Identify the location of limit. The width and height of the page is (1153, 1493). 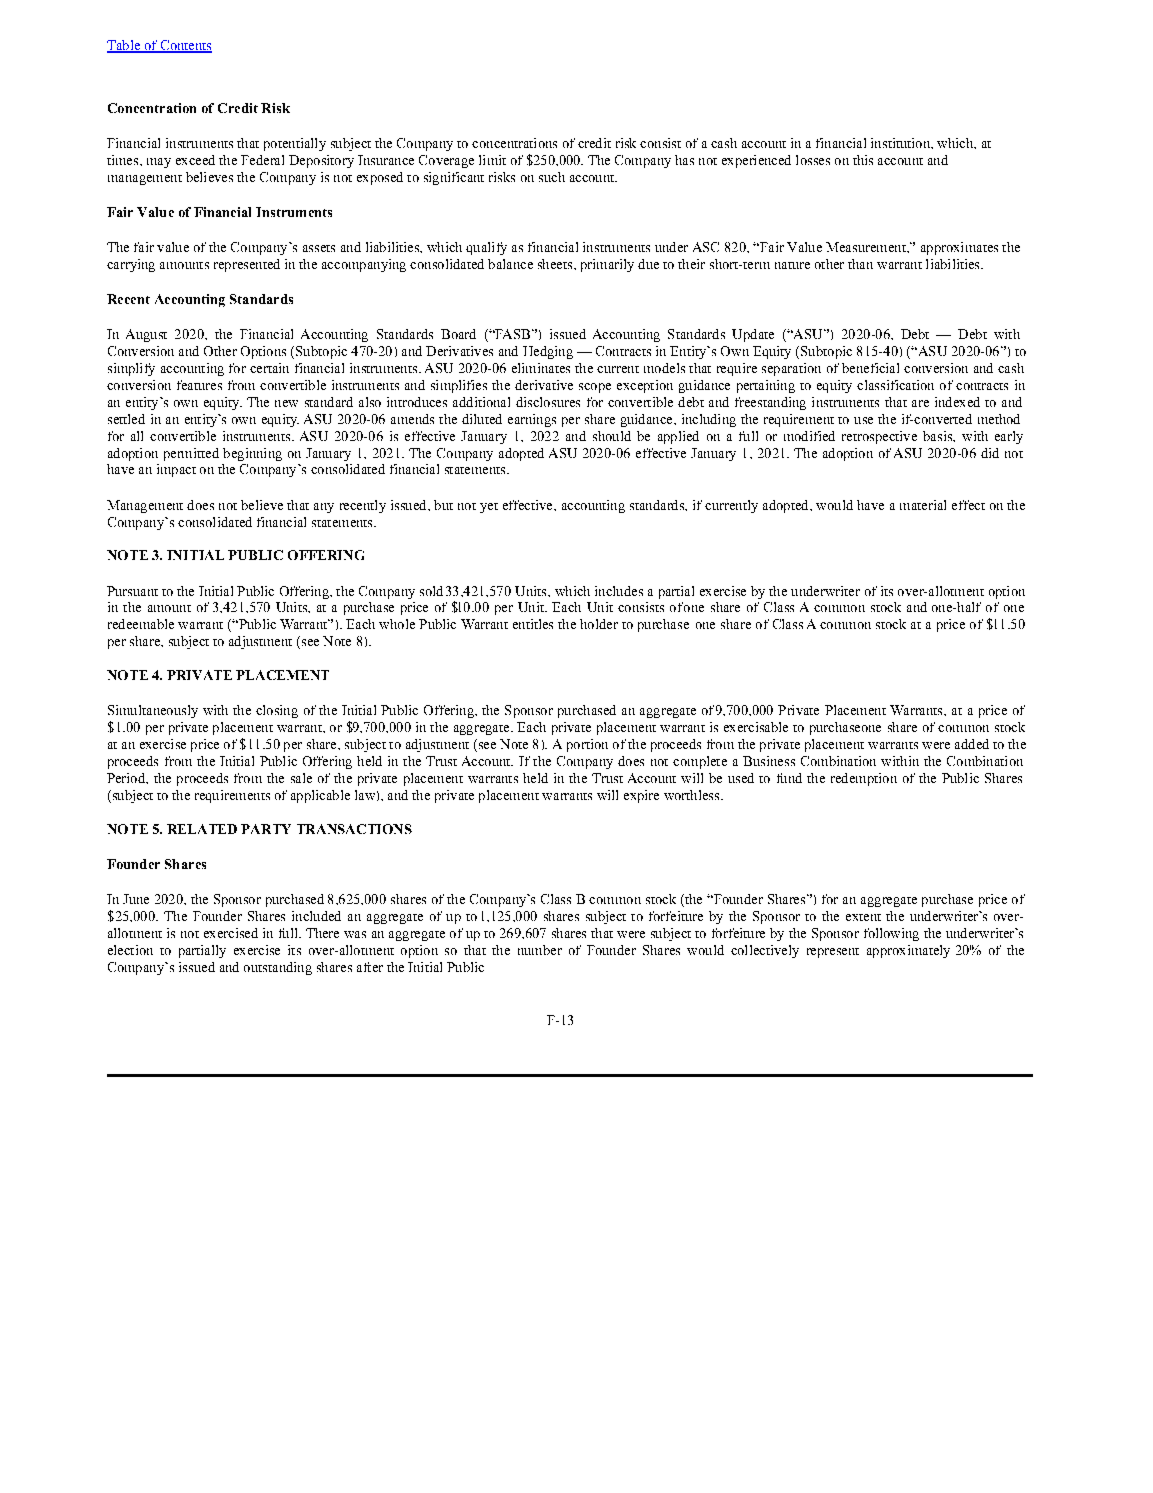
(492, 160).
